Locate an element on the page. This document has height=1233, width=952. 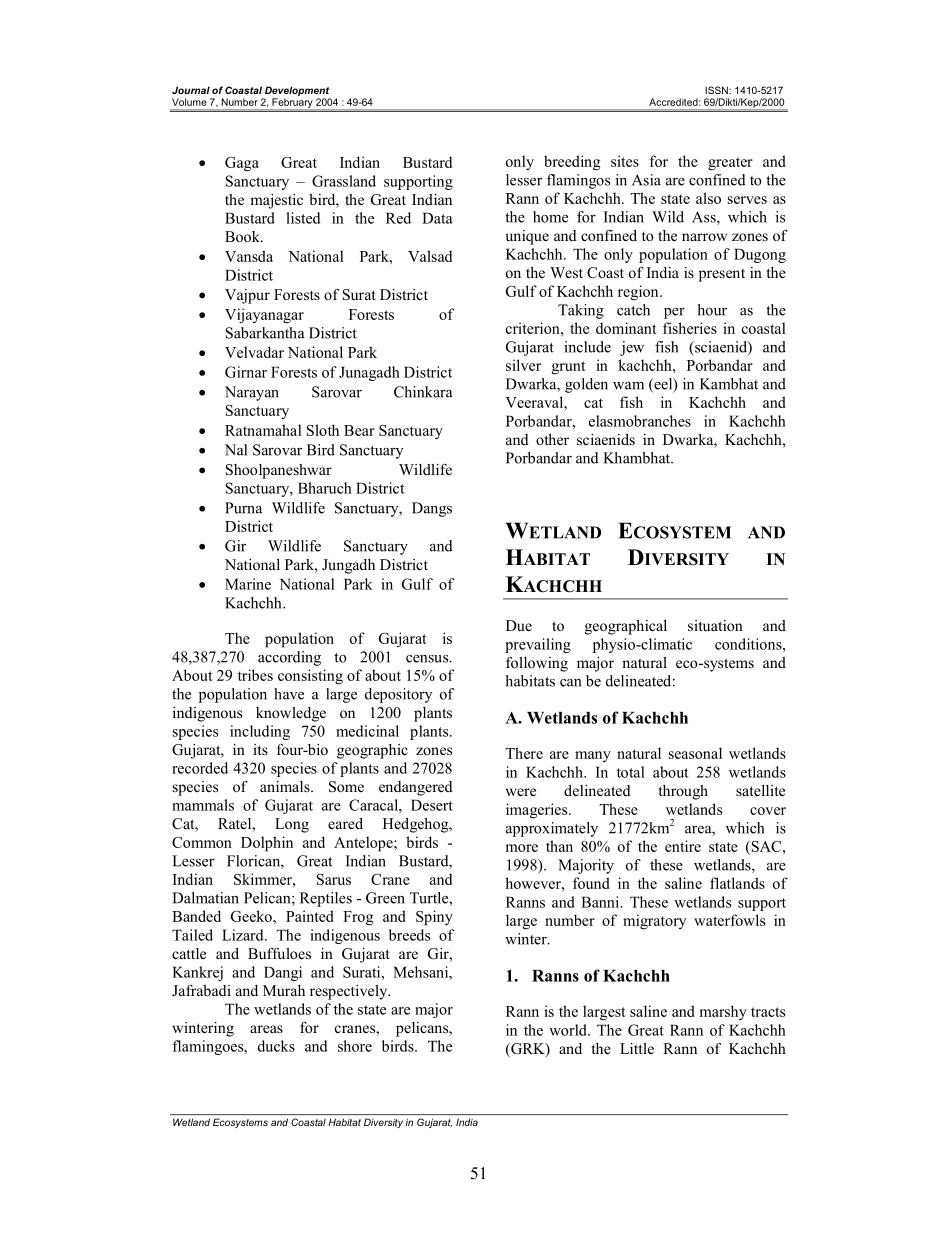
Narayan is located at coordinates (252, 393).
